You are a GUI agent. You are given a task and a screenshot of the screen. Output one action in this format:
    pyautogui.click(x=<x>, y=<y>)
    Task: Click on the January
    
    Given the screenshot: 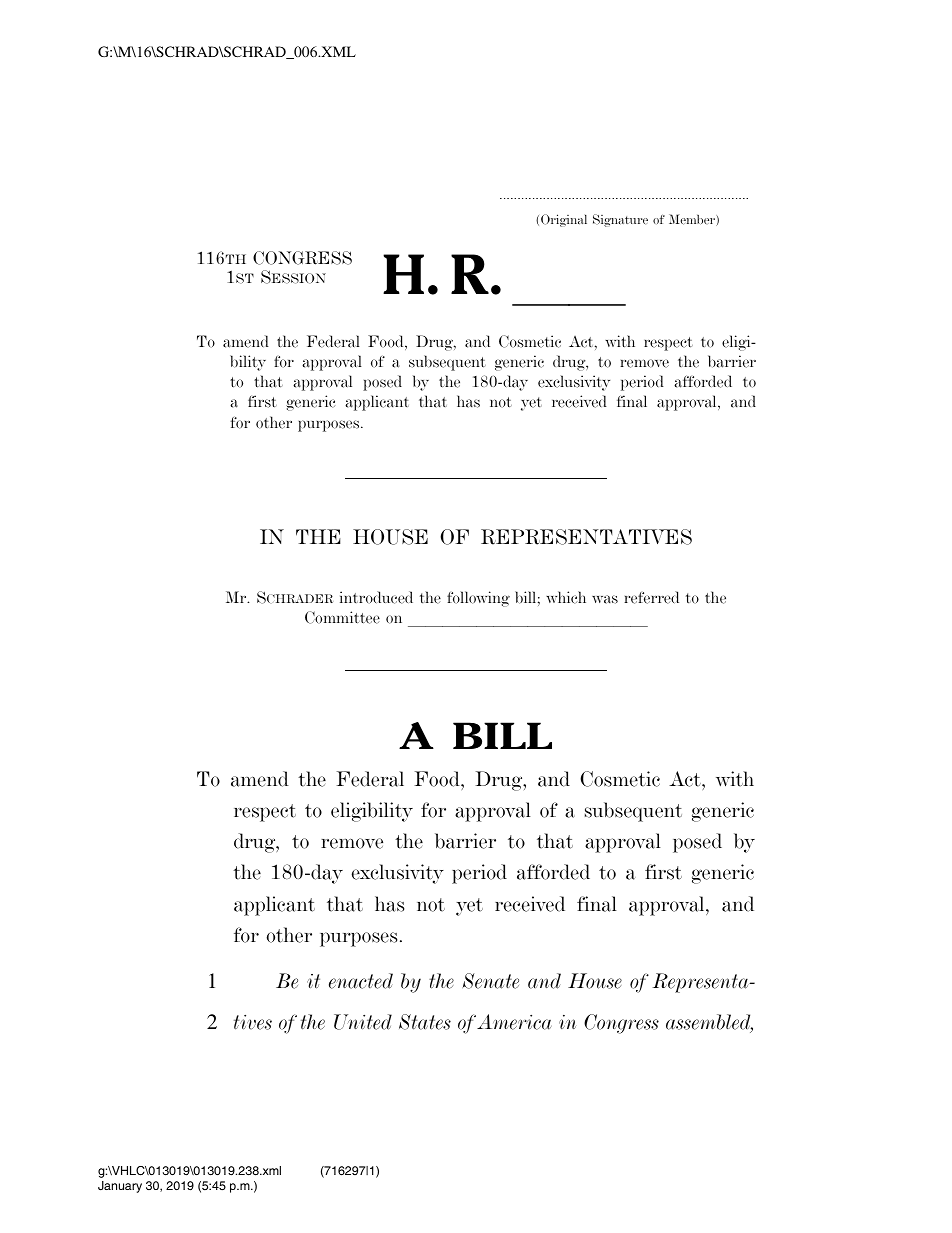 What is the action you would take?
    pyautogui.click(x=120, y=1187)
